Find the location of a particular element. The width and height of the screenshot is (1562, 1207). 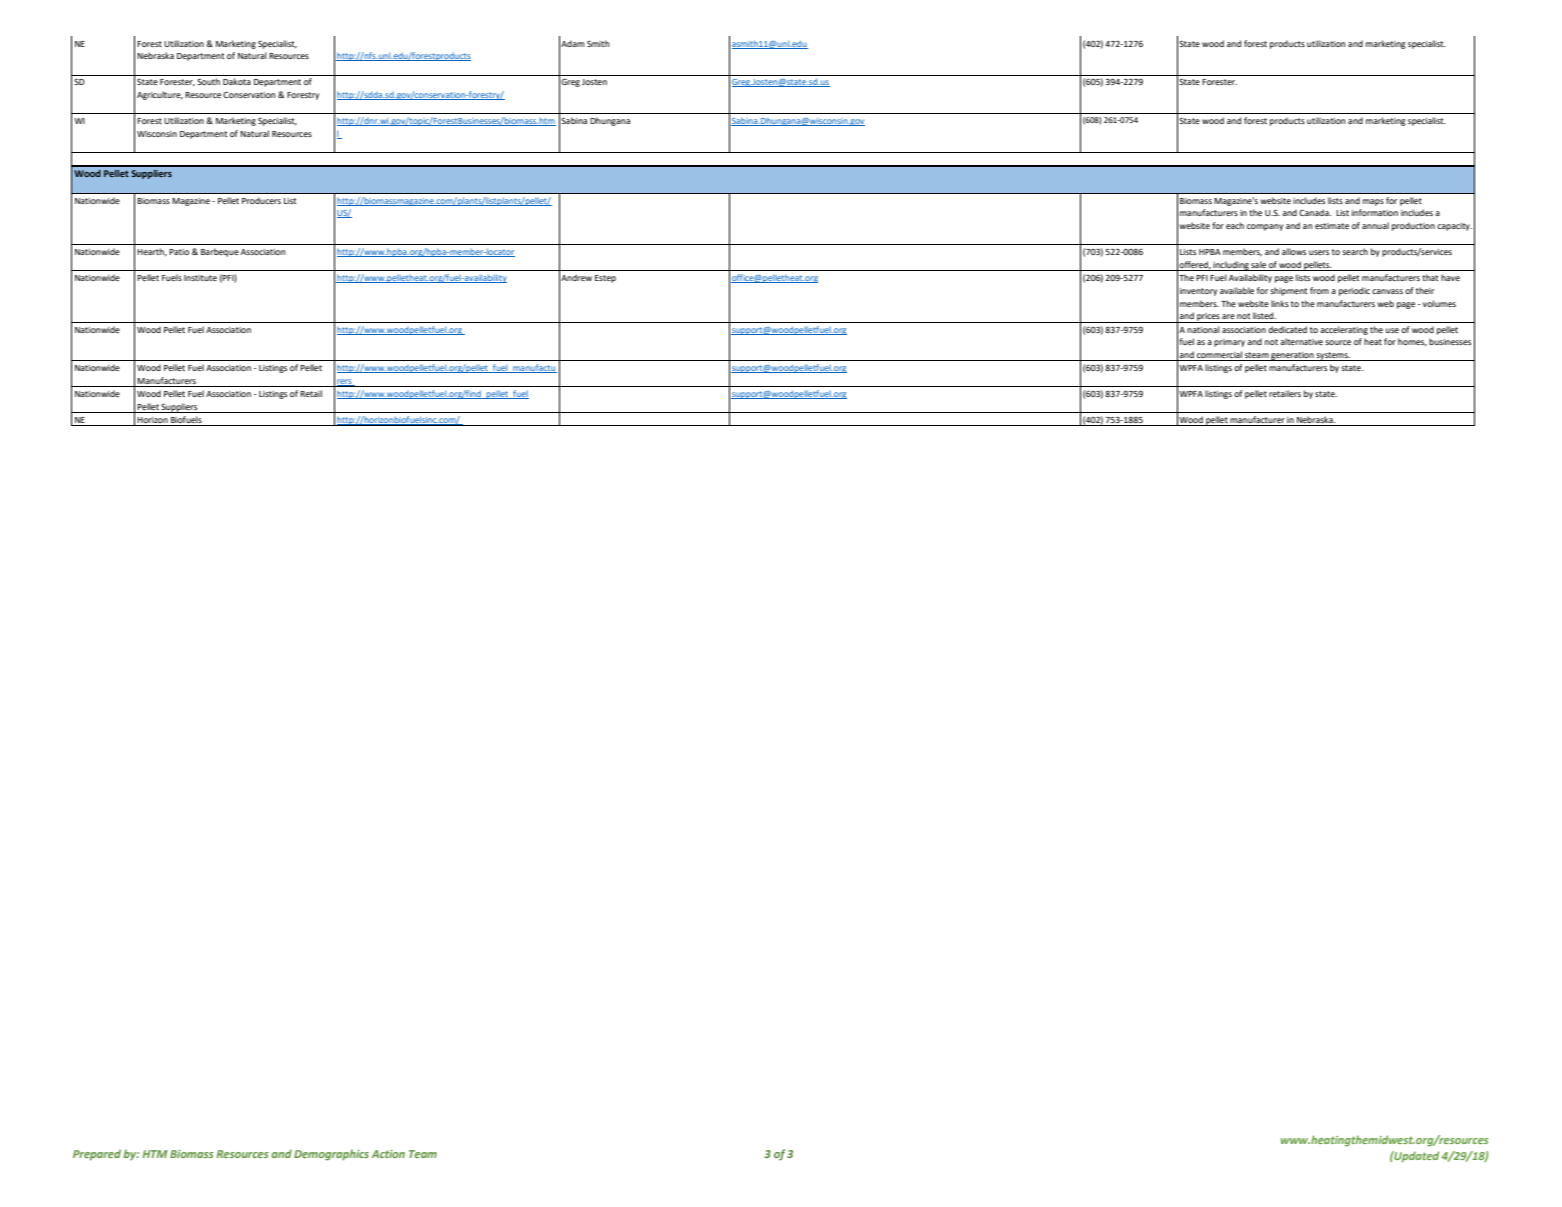

each is located at coordinates (1235, 225).
